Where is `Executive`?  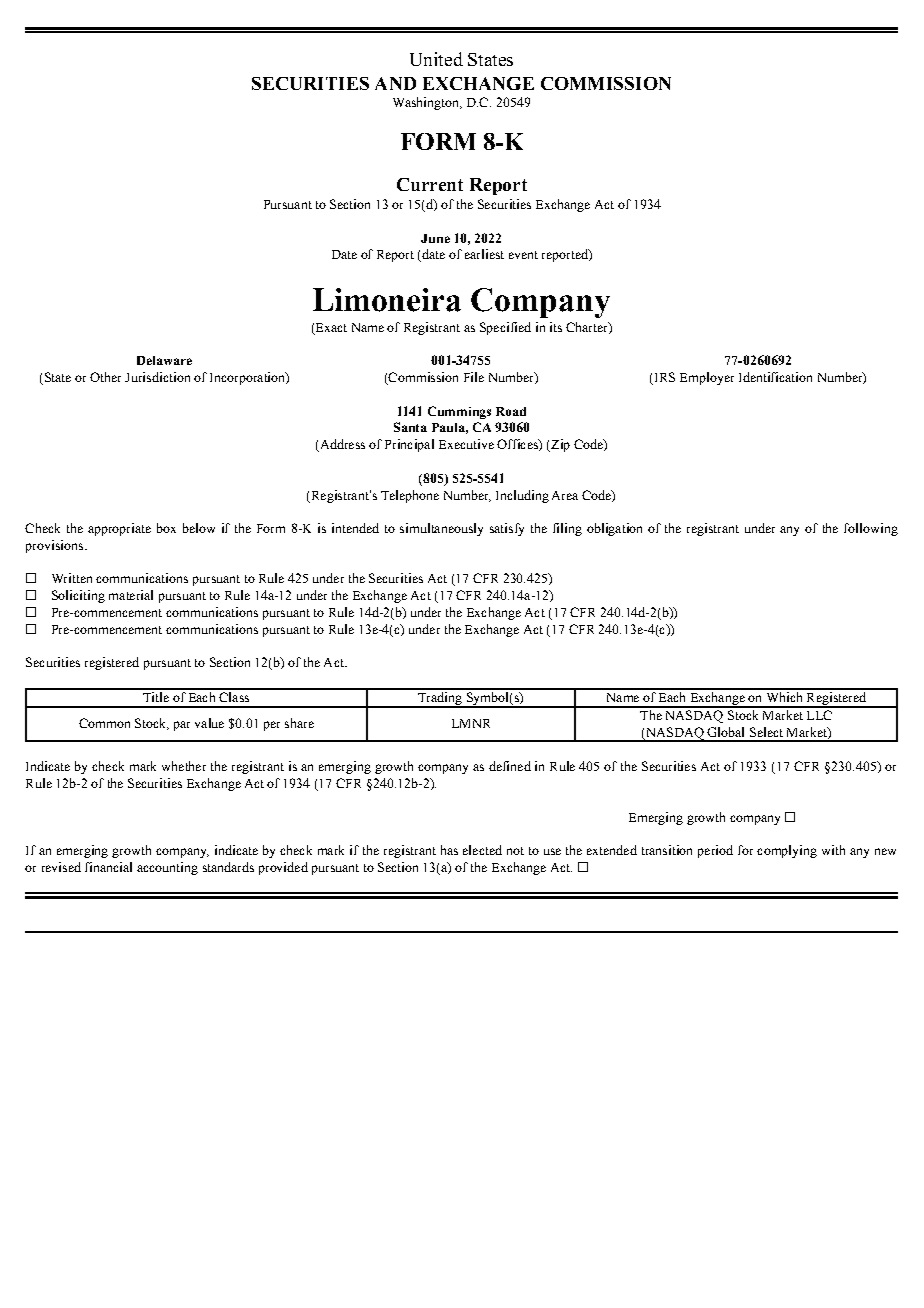 Executive is located at coordinates (466, 444).
